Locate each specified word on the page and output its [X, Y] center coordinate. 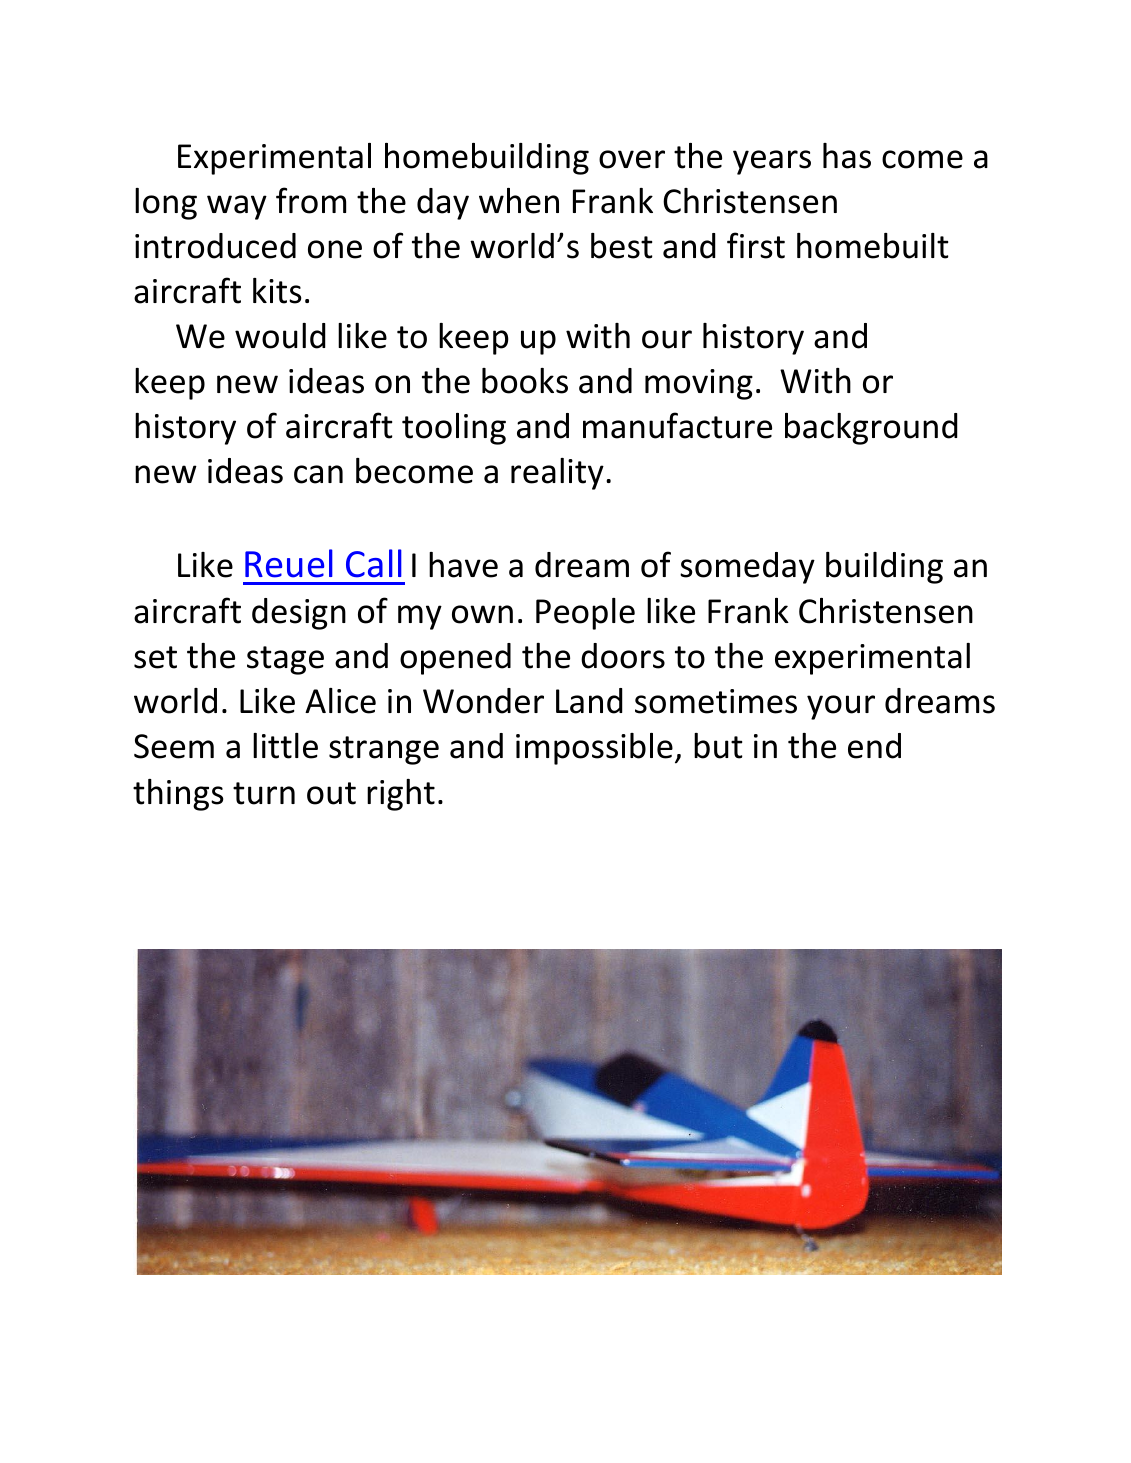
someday [747, 568]
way [237, 207]
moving [699, 384]
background [871, 429]
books [525, 381]
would [280, 336]
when [519, 201]
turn [264, 793]
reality [557, 474]
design [299, 614]
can [318, 474]
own [482, 614]
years [772, 162]
